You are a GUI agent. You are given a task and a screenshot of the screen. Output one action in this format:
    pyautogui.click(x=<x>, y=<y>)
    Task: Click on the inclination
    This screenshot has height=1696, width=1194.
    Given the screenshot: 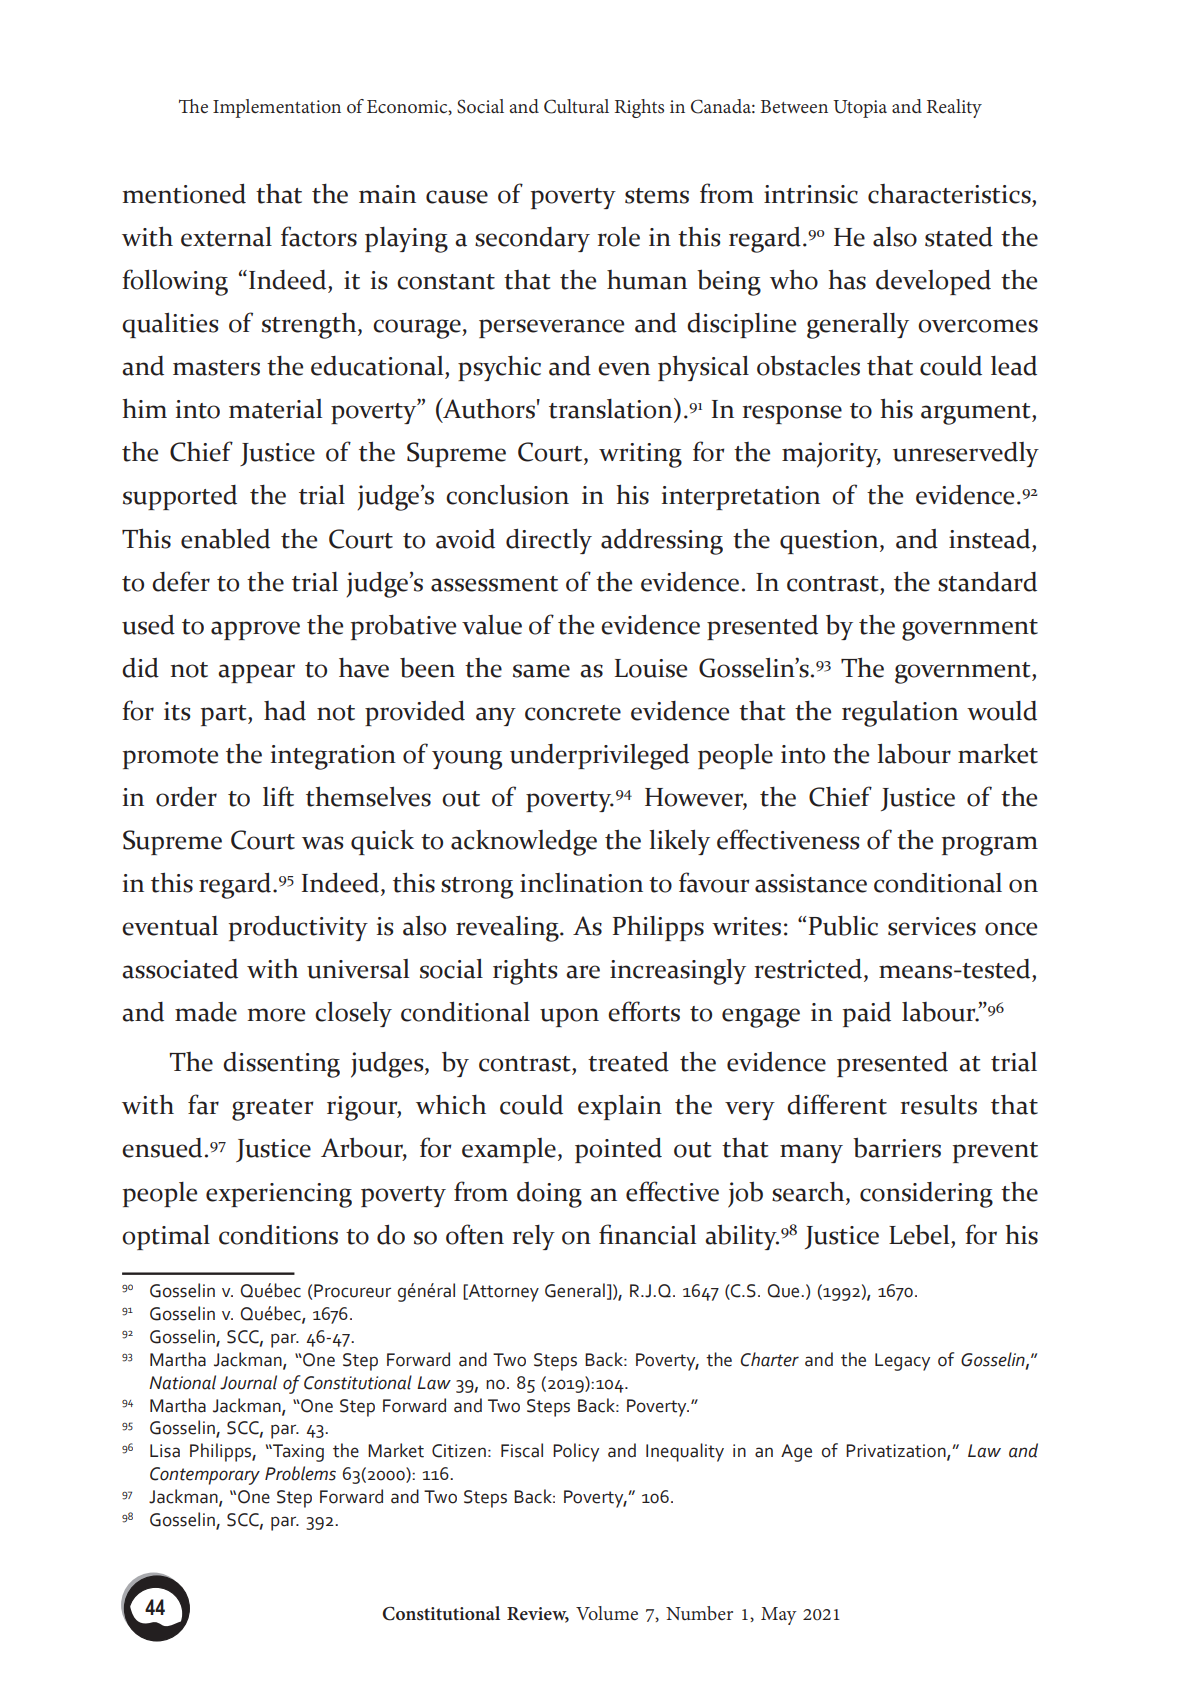 What is the action you would take?
    pyautogui.click(x=581, y=883)
